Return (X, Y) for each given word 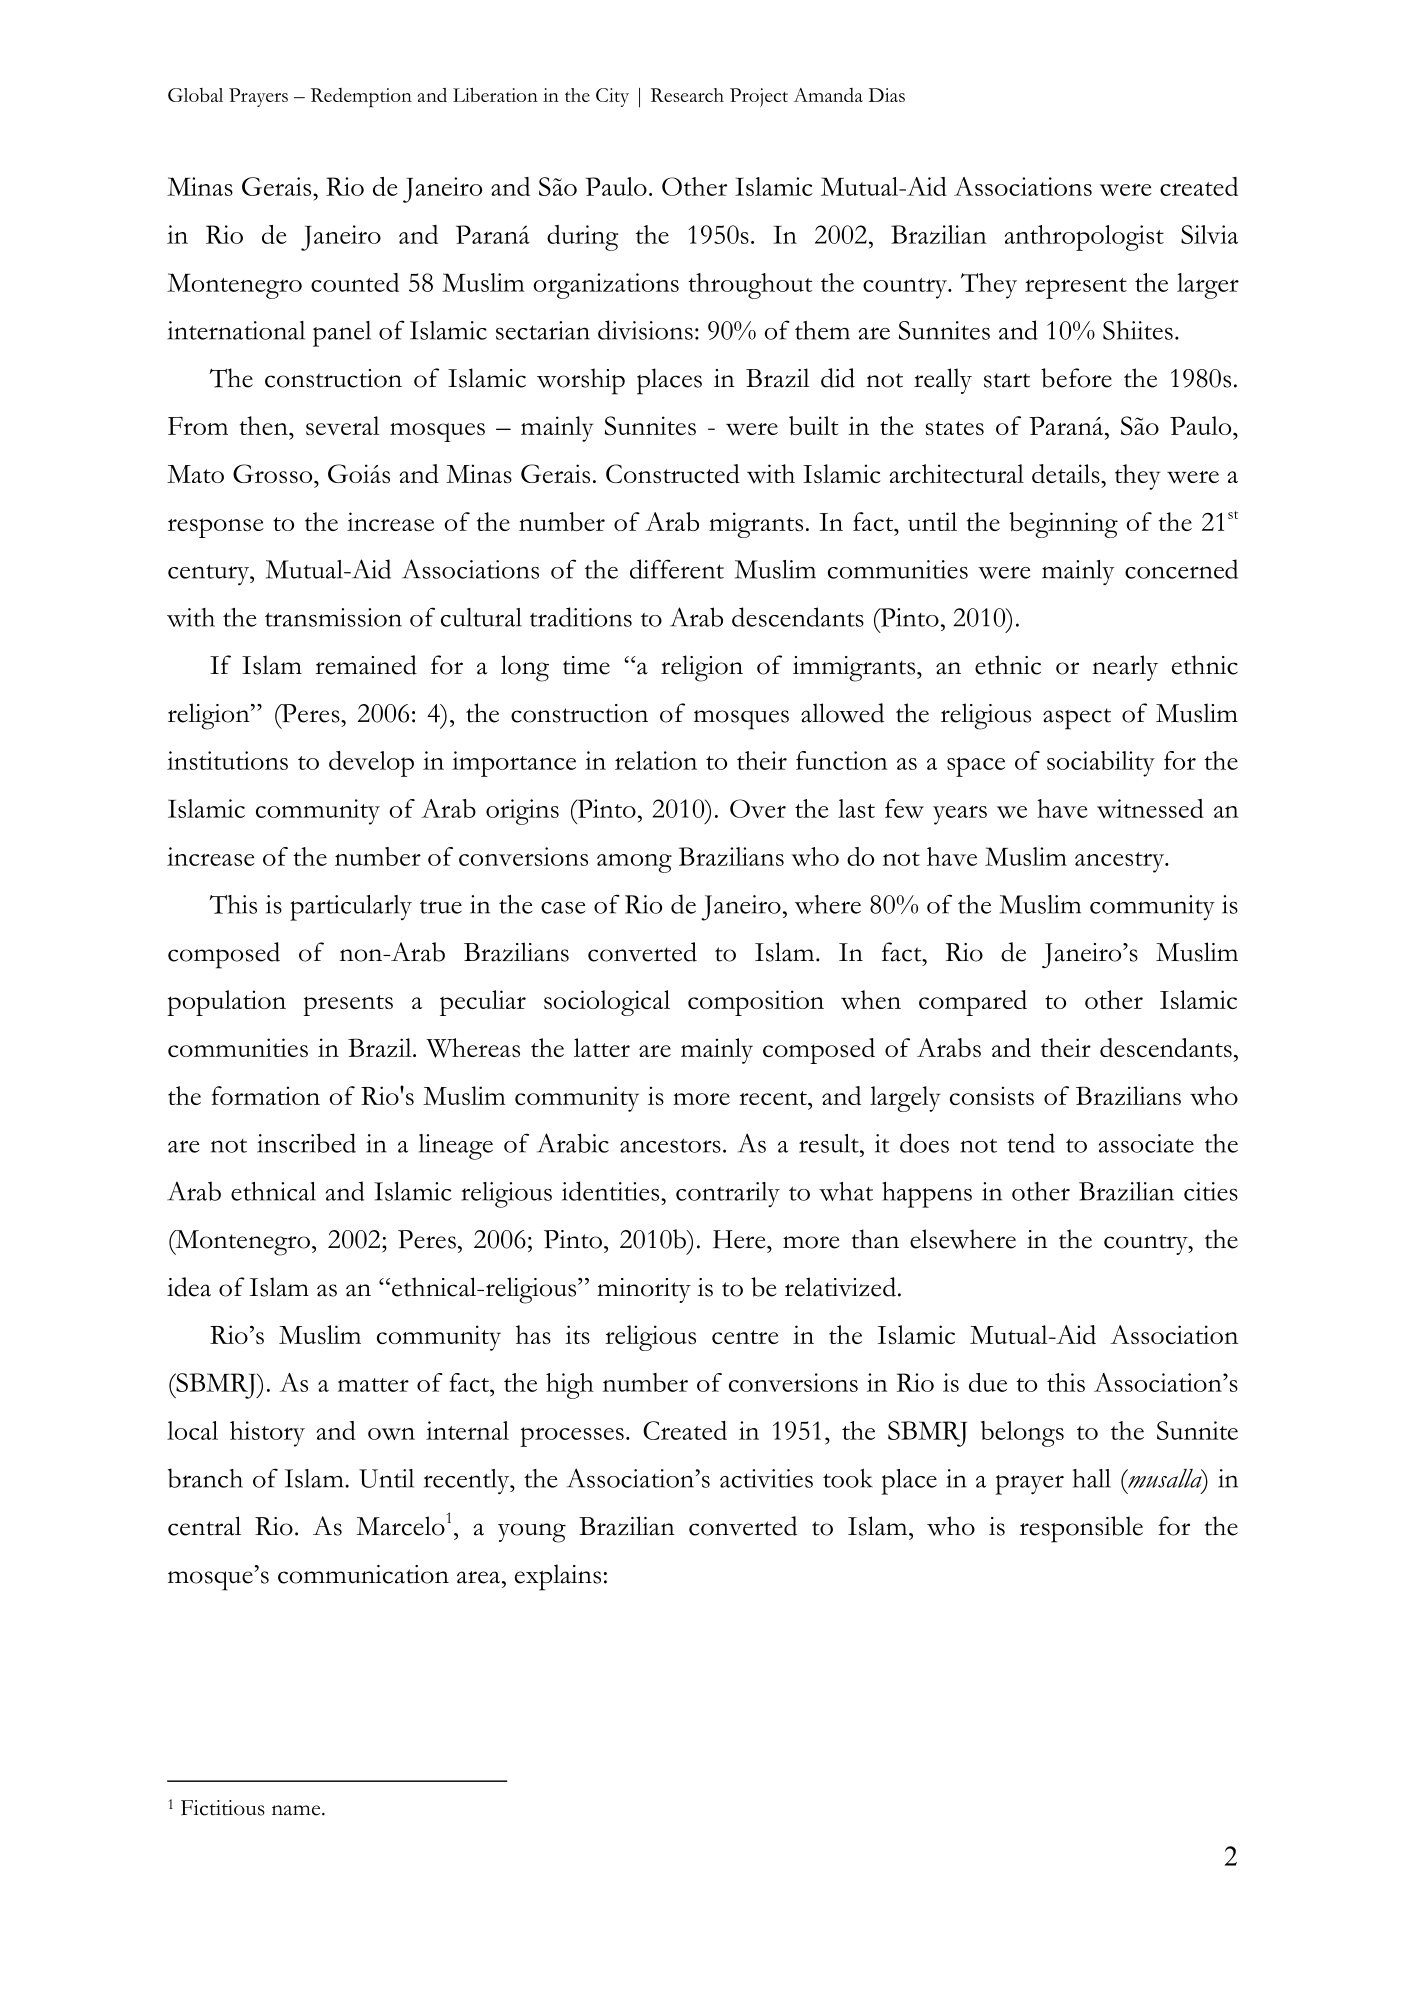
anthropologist (1084, 238)
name (297, 1810)
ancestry (1121, 862)
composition (756, 1003)
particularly (351, 908)
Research (687, 95)
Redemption (361, 98)
